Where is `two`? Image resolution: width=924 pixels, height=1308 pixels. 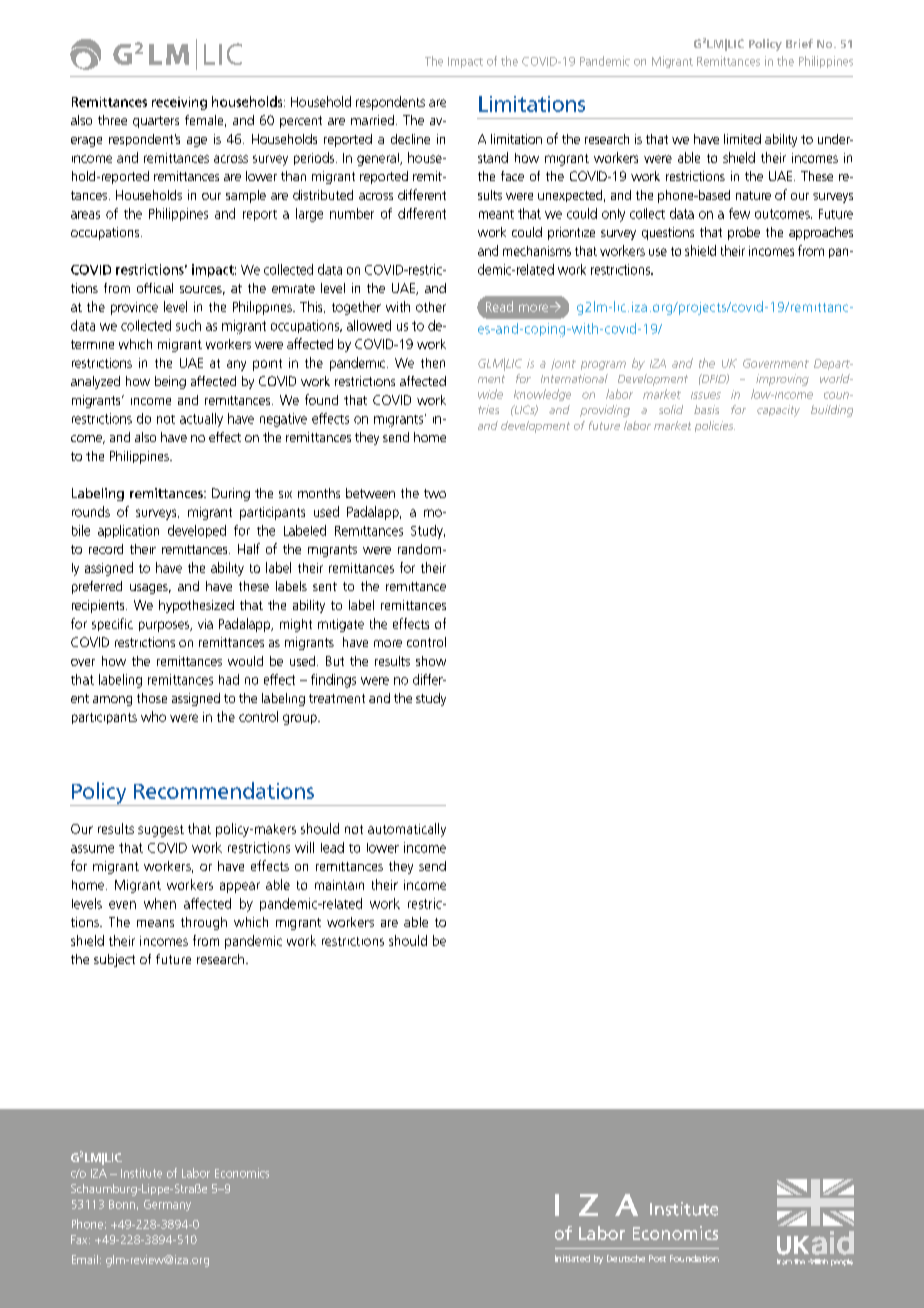
two is located at coordinates (435, 493).
